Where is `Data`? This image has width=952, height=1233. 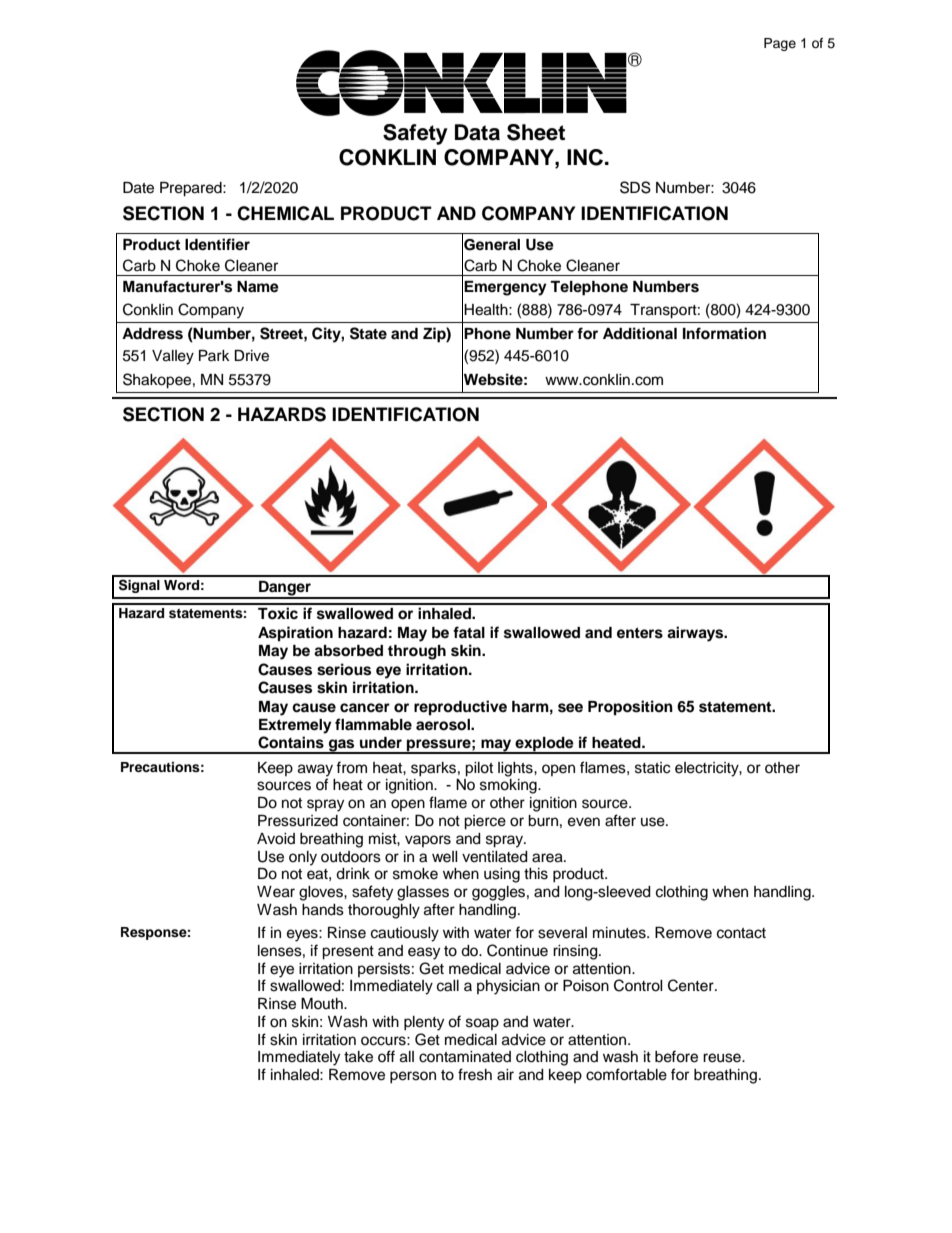
Data is located at coordinates (477, 132).
